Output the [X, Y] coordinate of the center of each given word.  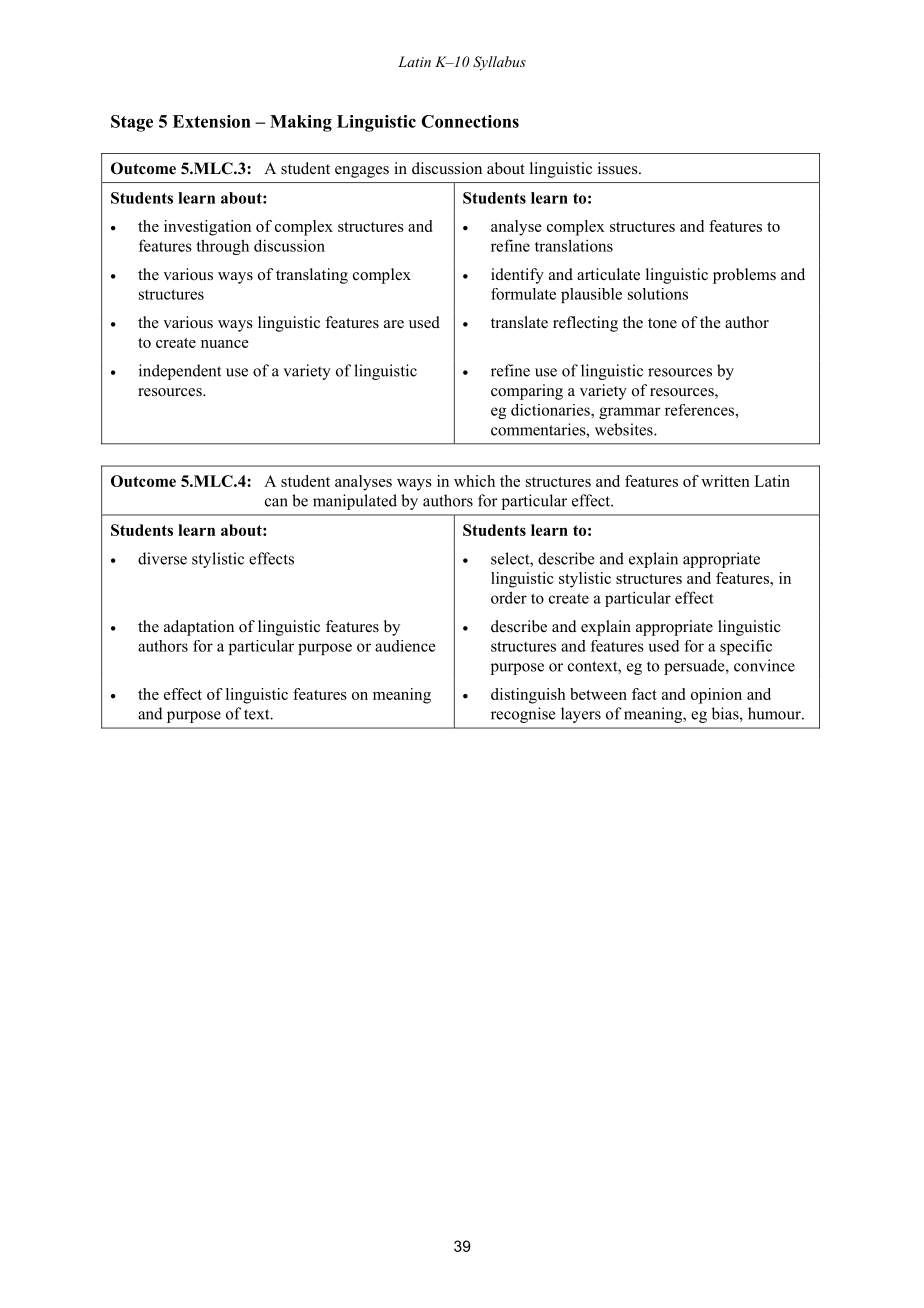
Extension [212, 121]
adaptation [199, 628]
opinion [716, 696]
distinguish [528, 696]
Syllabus [499, 63]
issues [619, 168]
